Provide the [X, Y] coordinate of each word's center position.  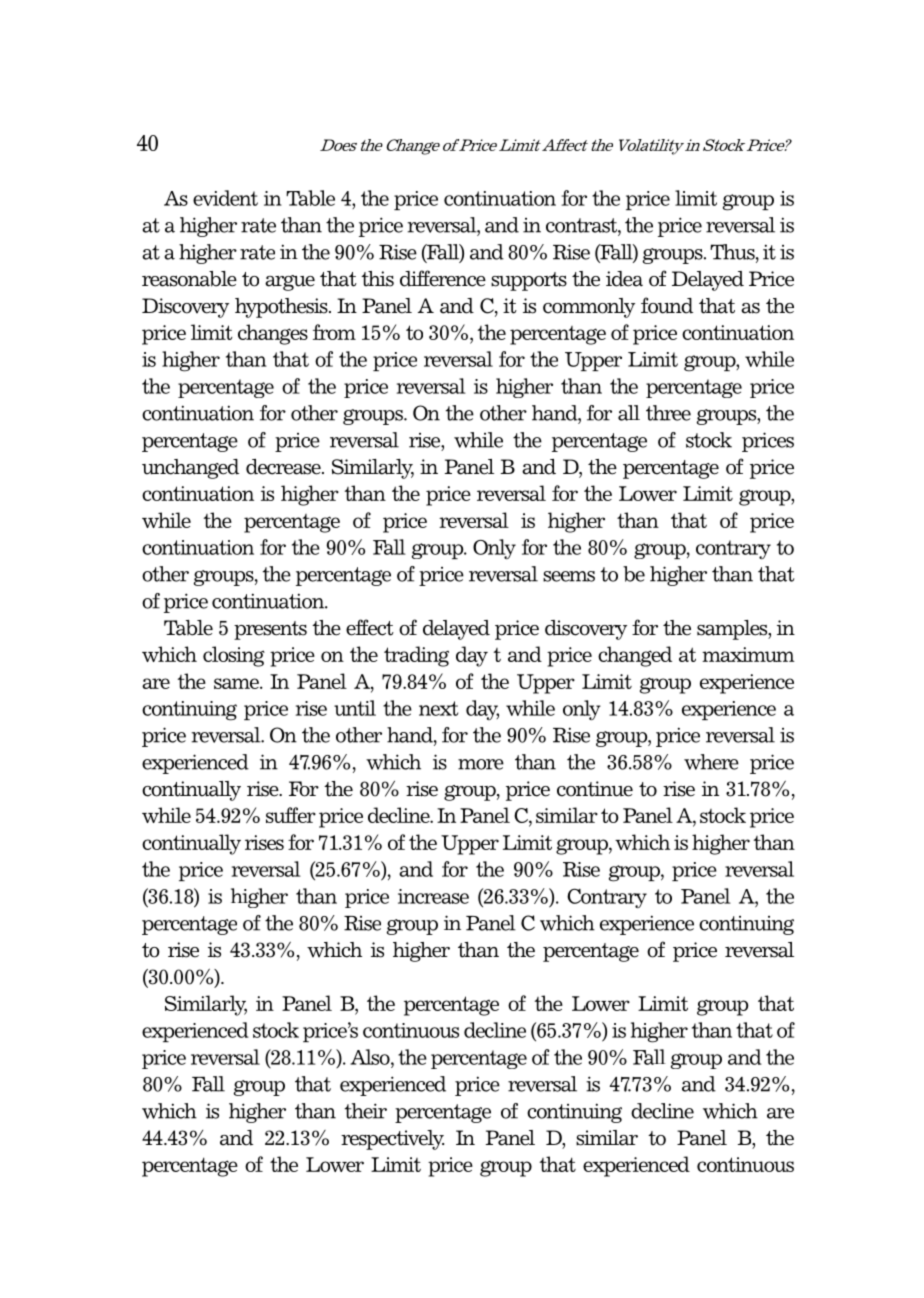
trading [416, 656]
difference [443, 278]
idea [624, 279]
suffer [291, 815]
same [237, 683]
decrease [284, 467]
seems [569, 576]
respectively [392, 1140]
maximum [748, 654]
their [365, 1111]
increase [433, 896]
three [668, 413]
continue [595, 789]
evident [225, 198]
